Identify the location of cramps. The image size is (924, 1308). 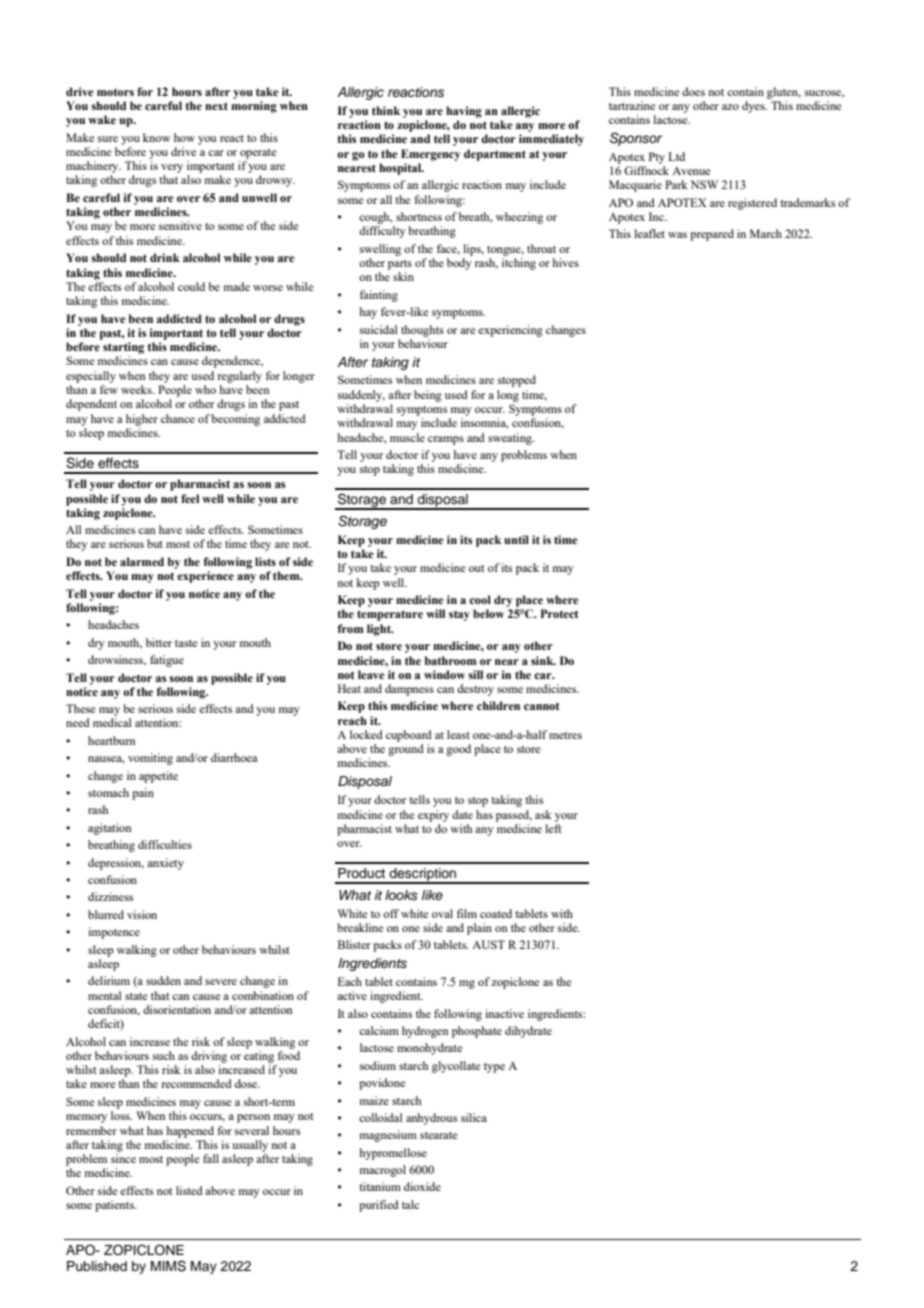
(446, 440).
